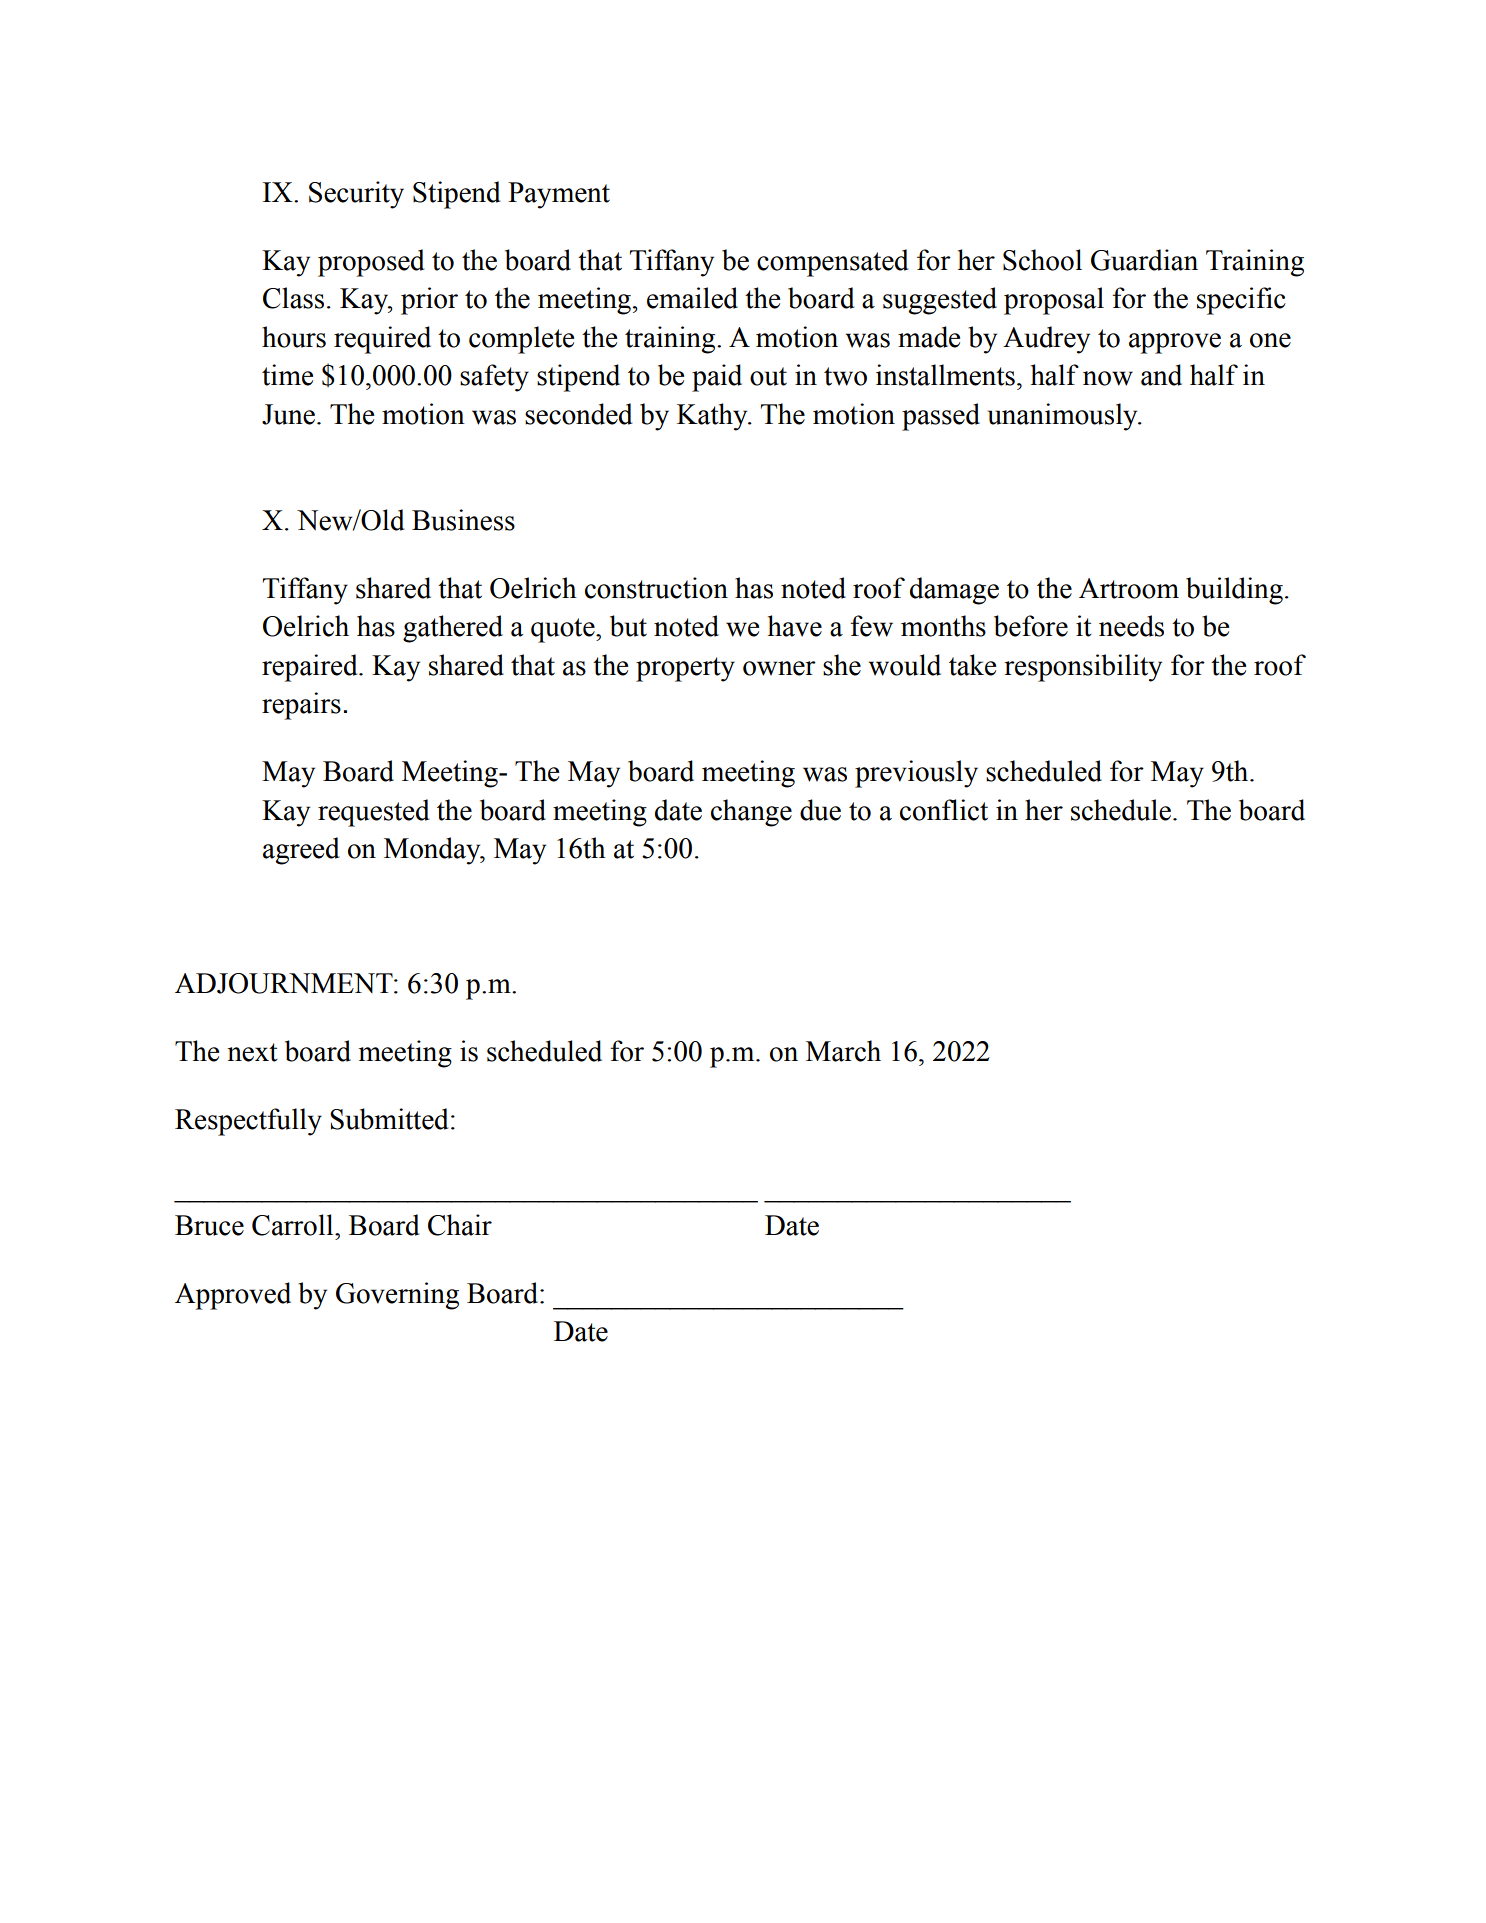 This document has width=1486, height=1923. What do you see at coordinates (832, 263) in the document?
I see `compensated` at bounding box center [832, 263].
